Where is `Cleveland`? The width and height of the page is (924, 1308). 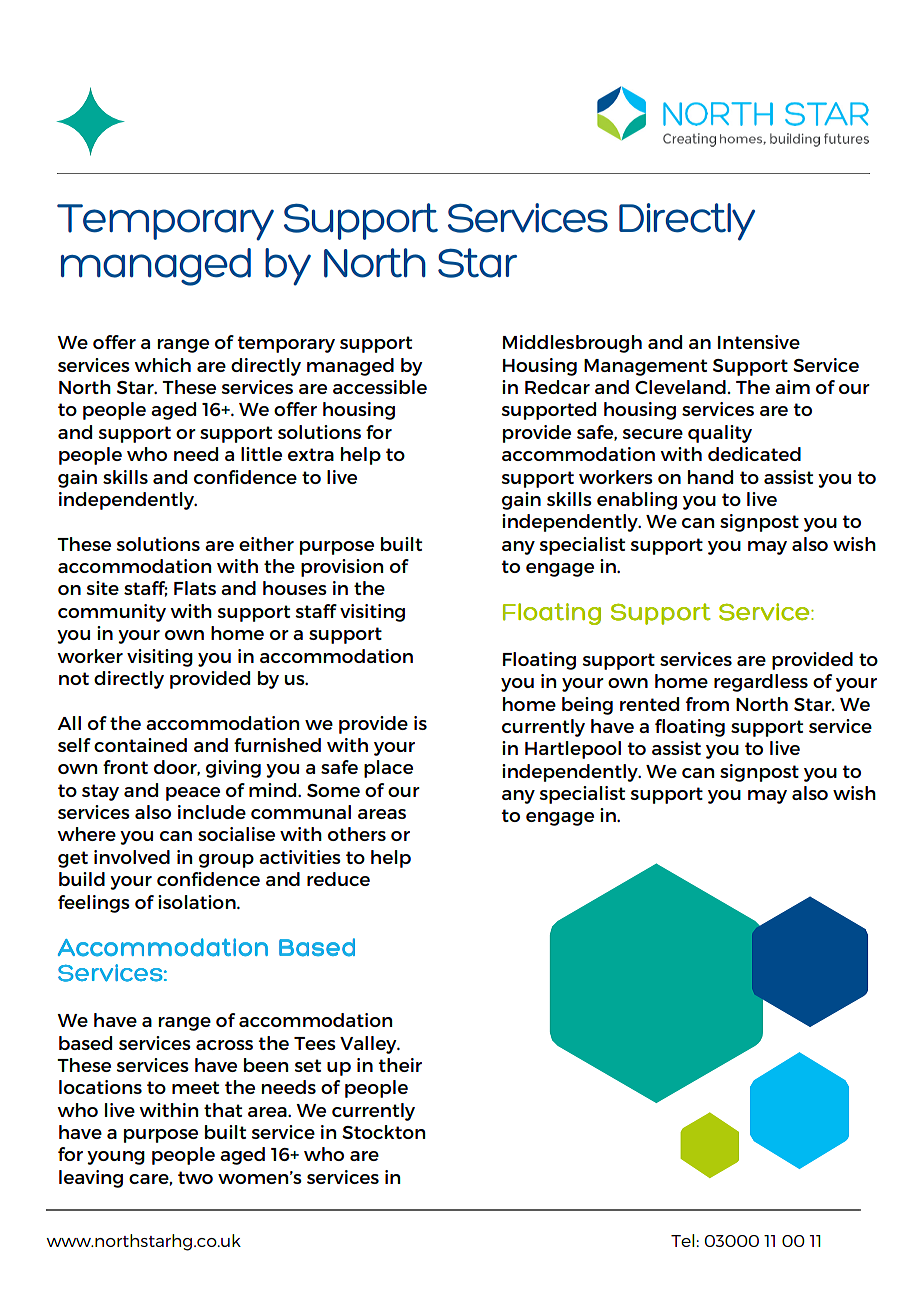 Cleveland is located at coordinates (680, 387).
